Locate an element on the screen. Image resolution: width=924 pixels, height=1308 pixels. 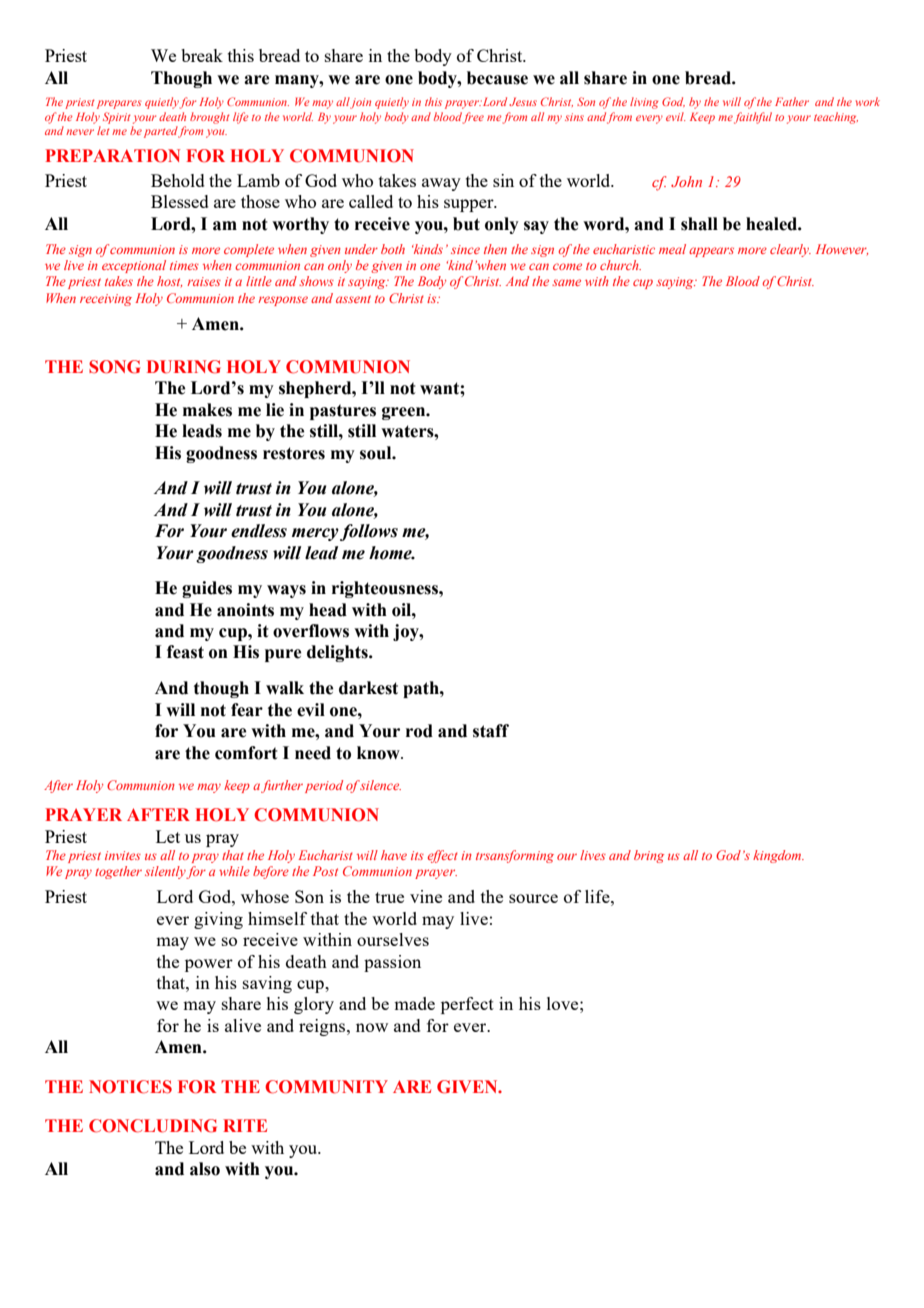
brought is located at coordinates (210, 118).
